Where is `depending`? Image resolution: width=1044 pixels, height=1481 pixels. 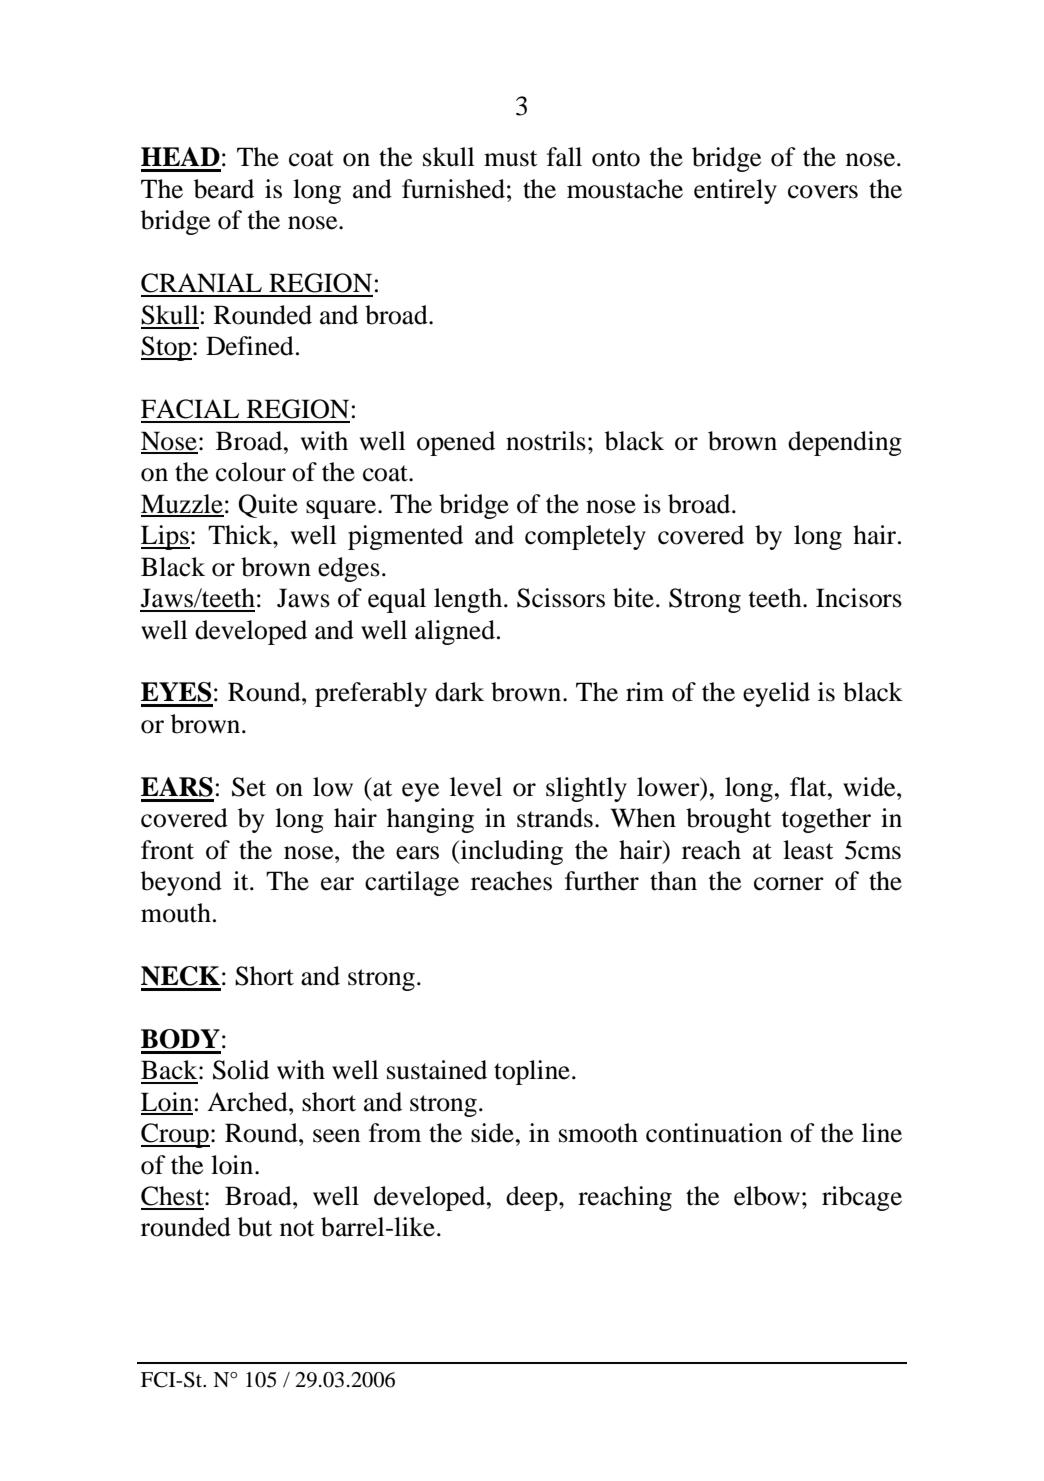 depending is located at coordinates (845, 443).
